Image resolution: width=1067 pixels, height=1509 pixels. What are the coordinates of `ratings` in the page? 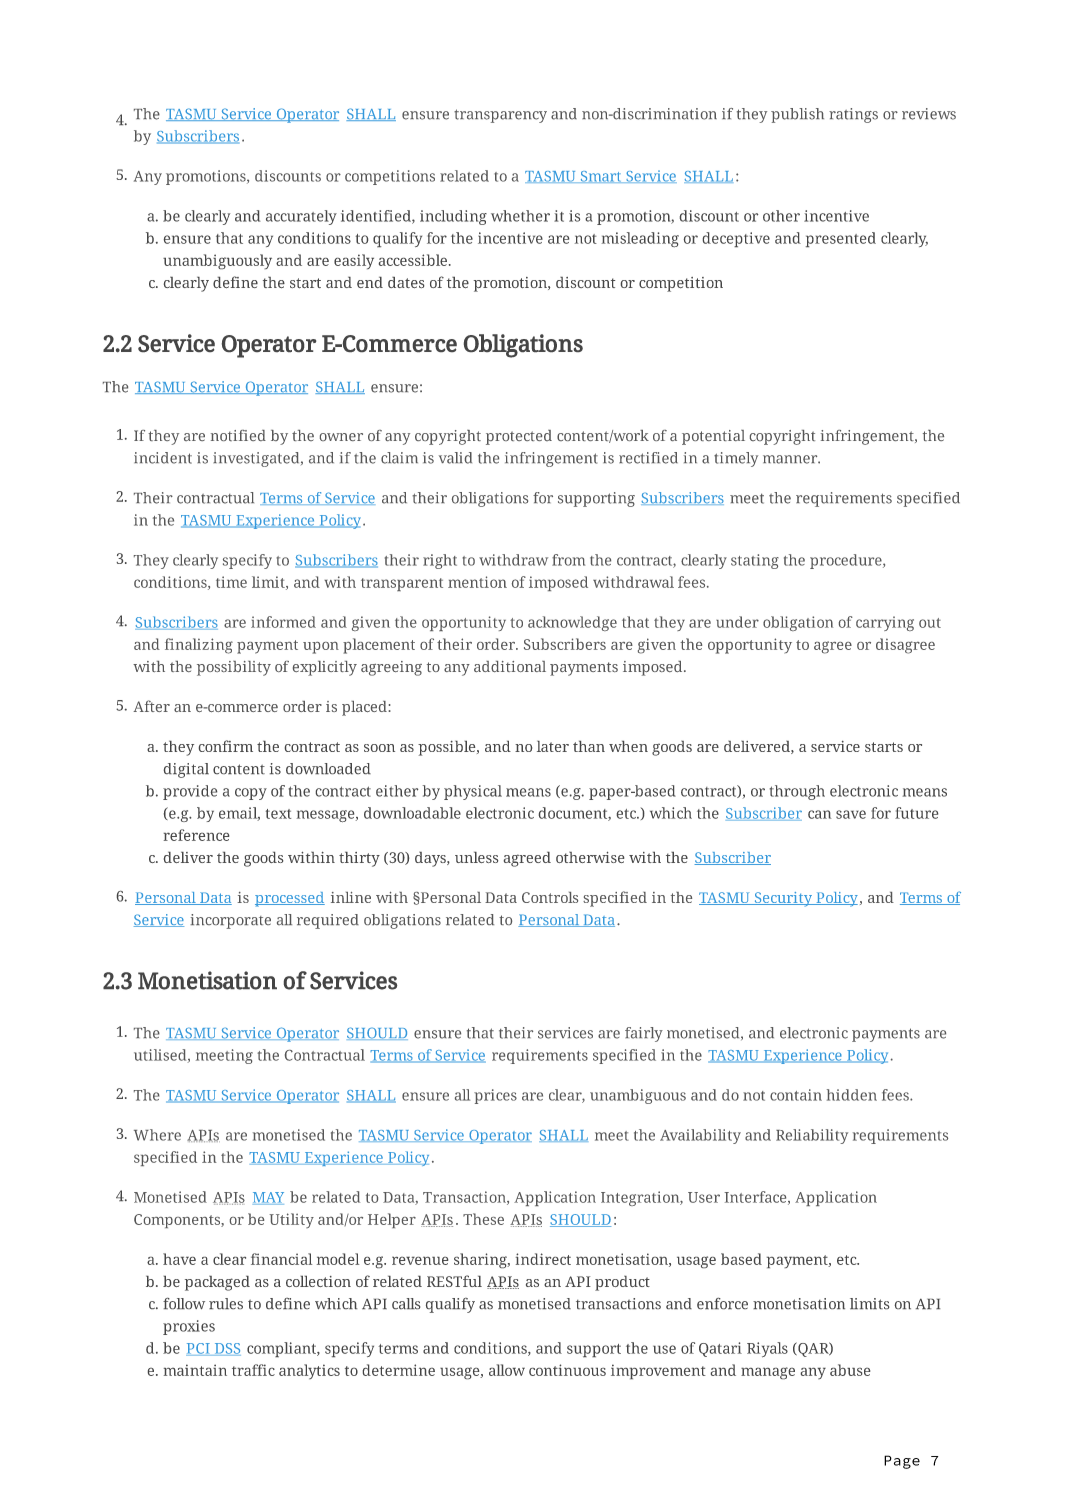 It's located at (853, 115).
